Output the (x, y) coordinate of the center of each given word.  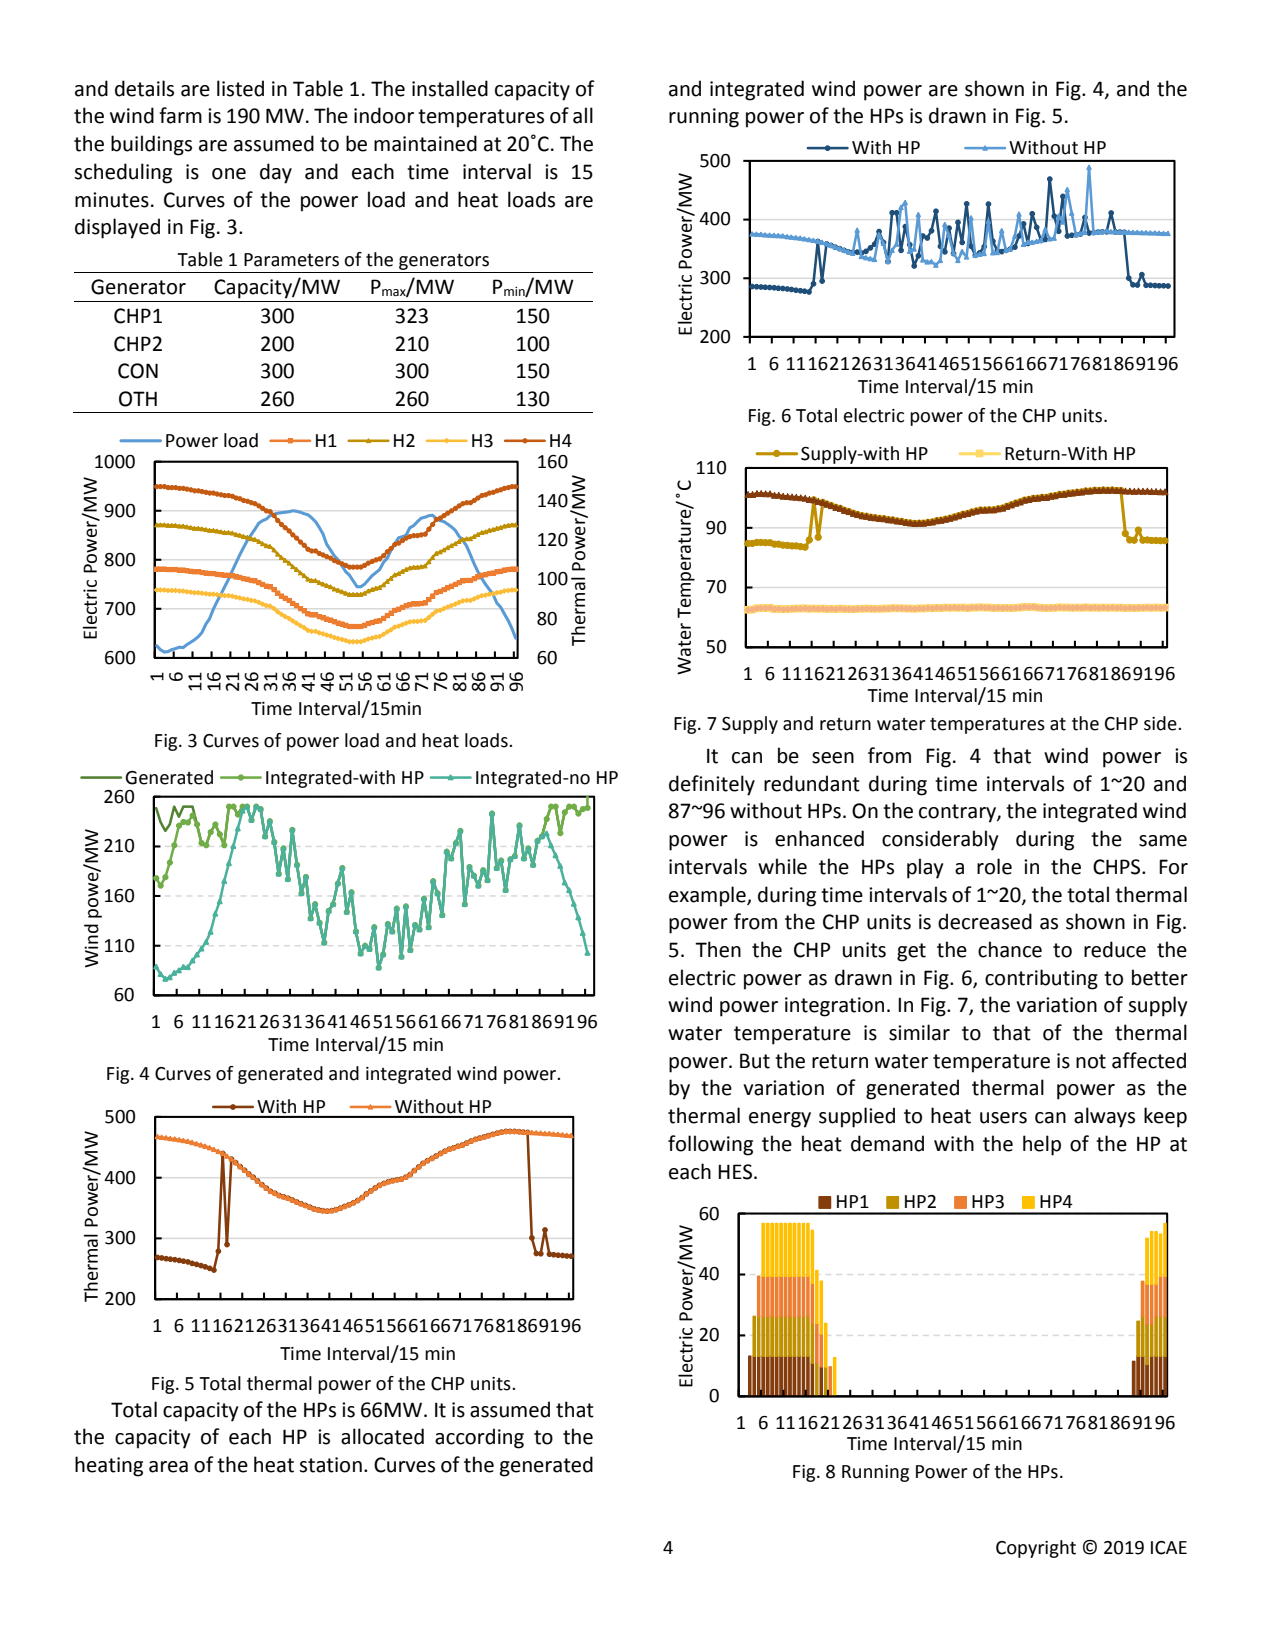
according (479, 1438)
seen (833, 758)
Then (718, 949)
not (1091, 1061)
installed (450, 88)
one (229, 174)
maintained (425, 143)
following (710, 1145)
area (168, 1467)
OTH (138, 399)
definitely (712, 785)
